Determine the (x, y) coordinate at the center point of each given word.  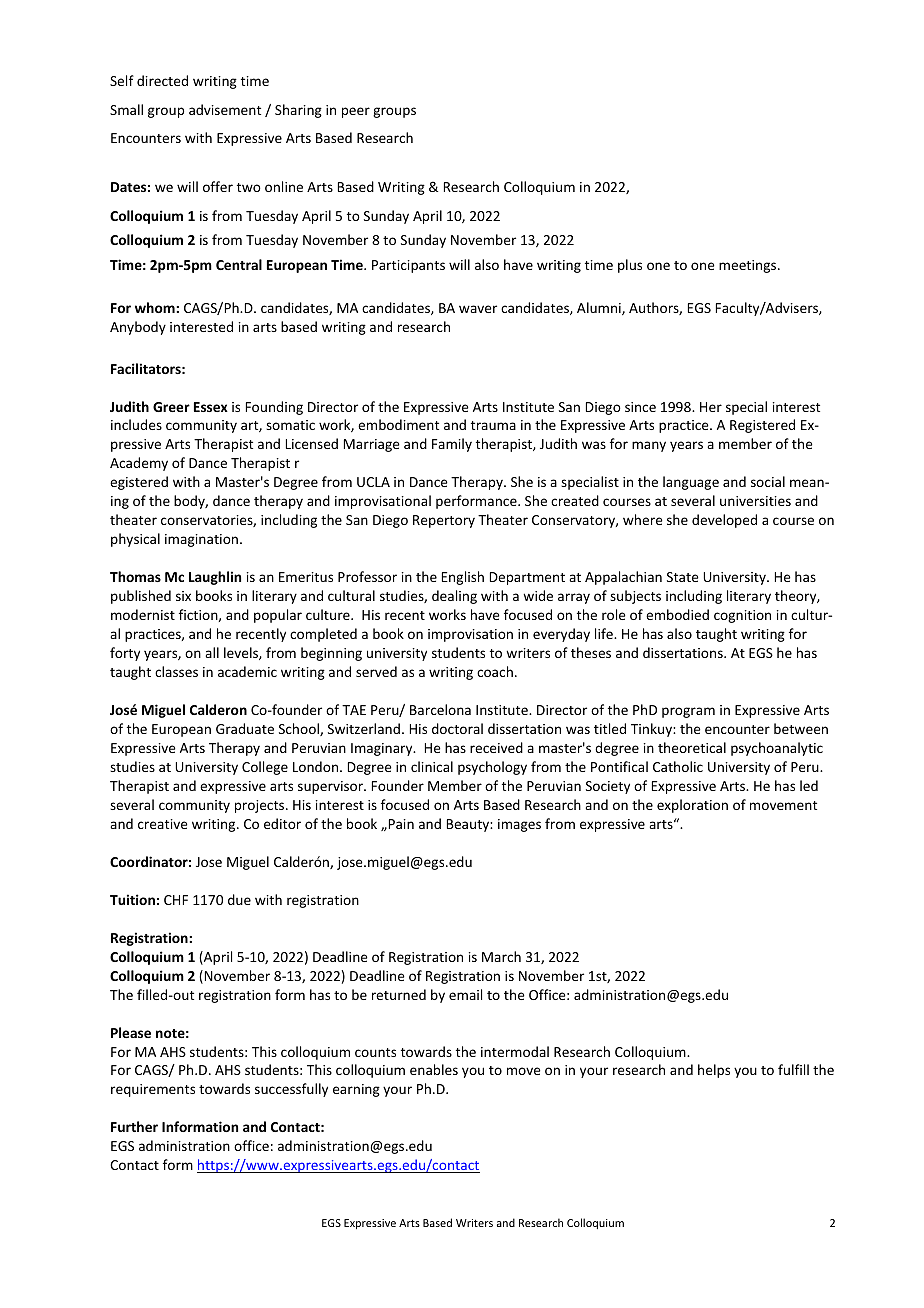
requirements (153, 1090)
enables (434, 1069)
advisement (225, 109)
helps (714, 1071)
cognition (742, 616)
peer (356, 112)
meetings (749, 266)
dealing (454, 597)
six (183, 596)
